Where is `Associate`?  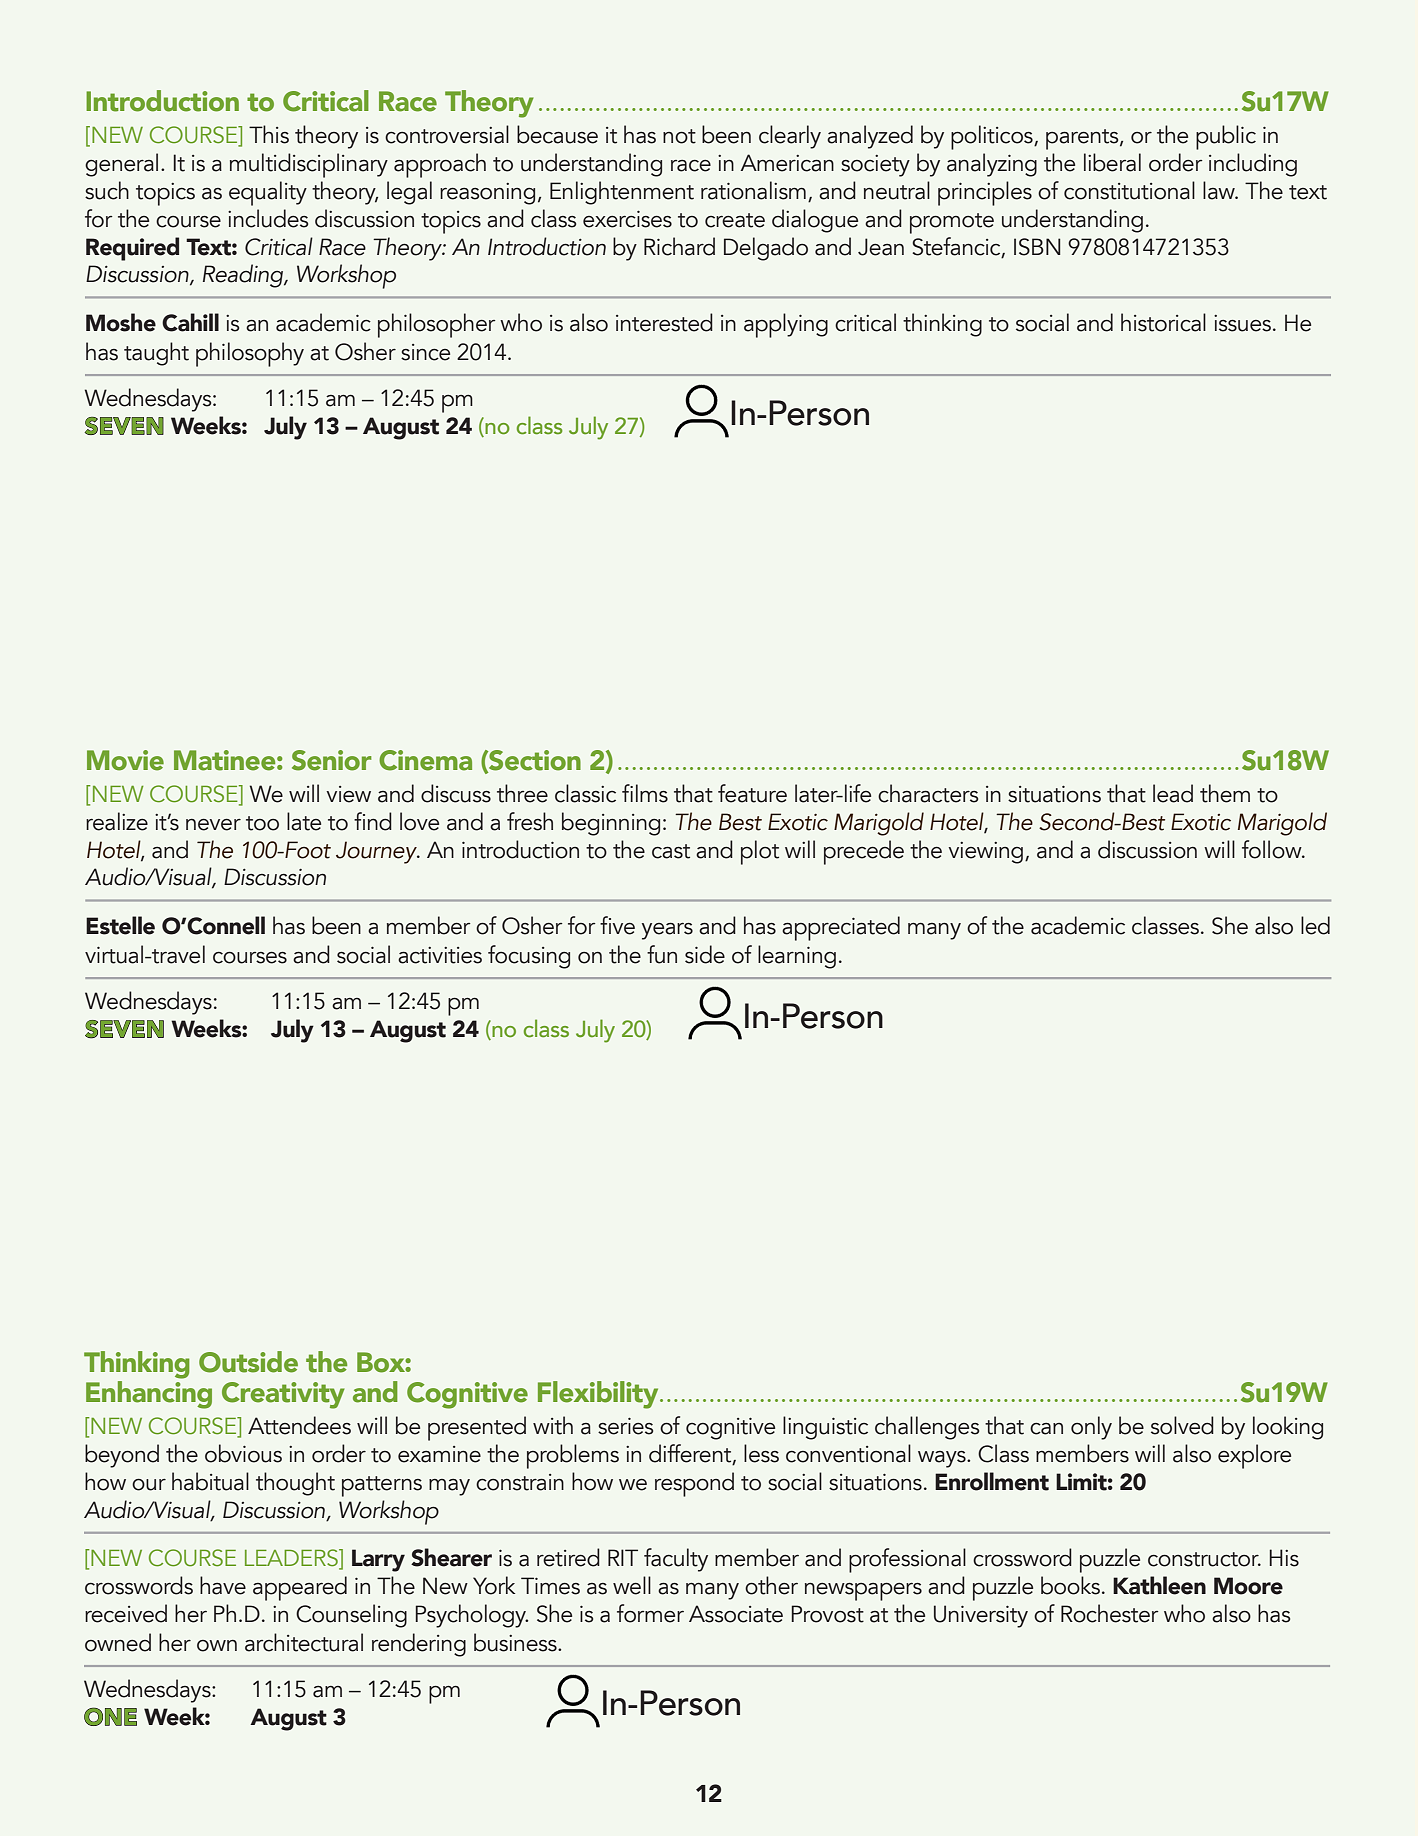 Associate is located at coordinates (736, 1614).
